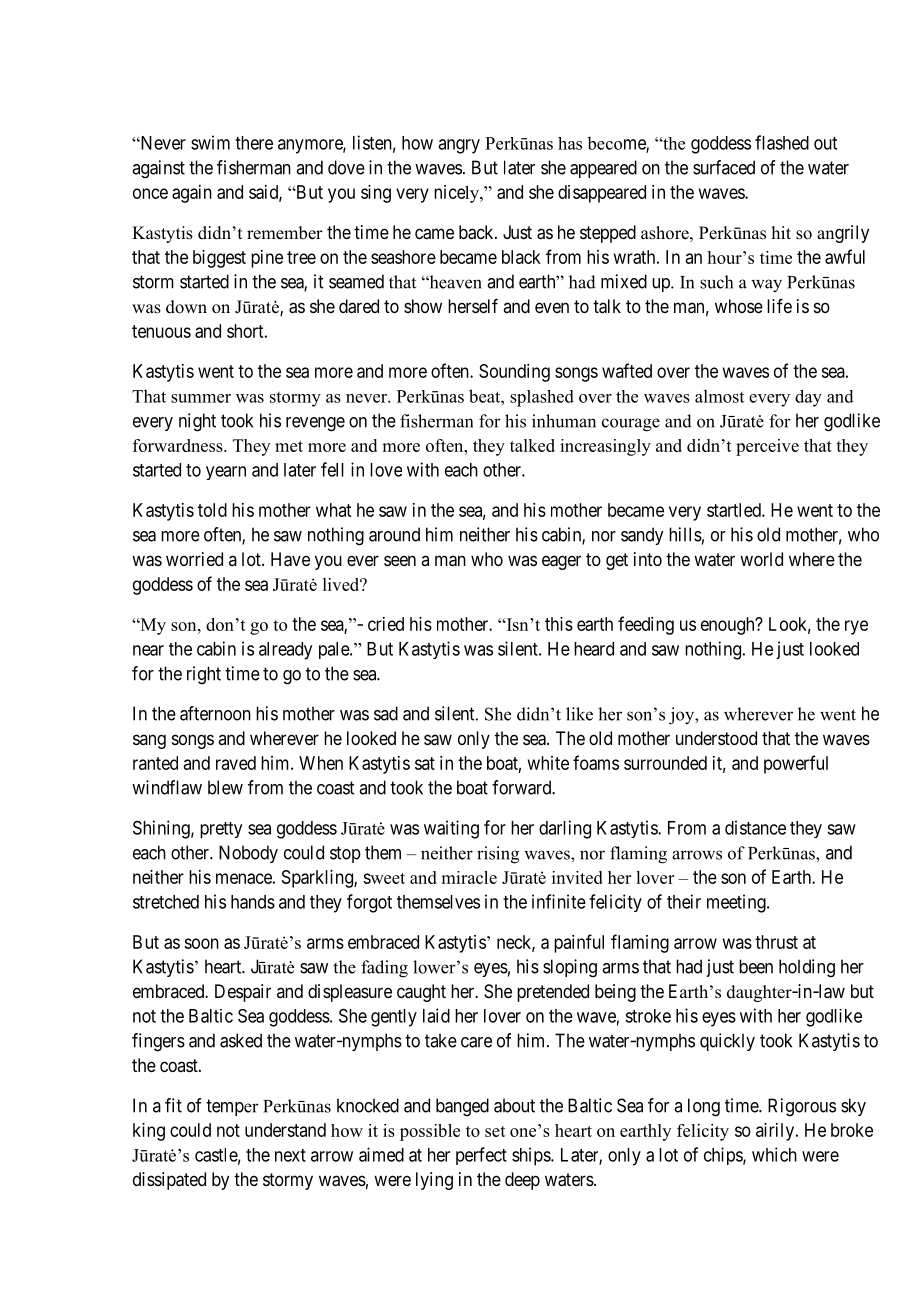 The image size is (924, 1308). What do you see at coordinates (729, 626) in the page?
I see `enough` at bounding box center [729, 626].
